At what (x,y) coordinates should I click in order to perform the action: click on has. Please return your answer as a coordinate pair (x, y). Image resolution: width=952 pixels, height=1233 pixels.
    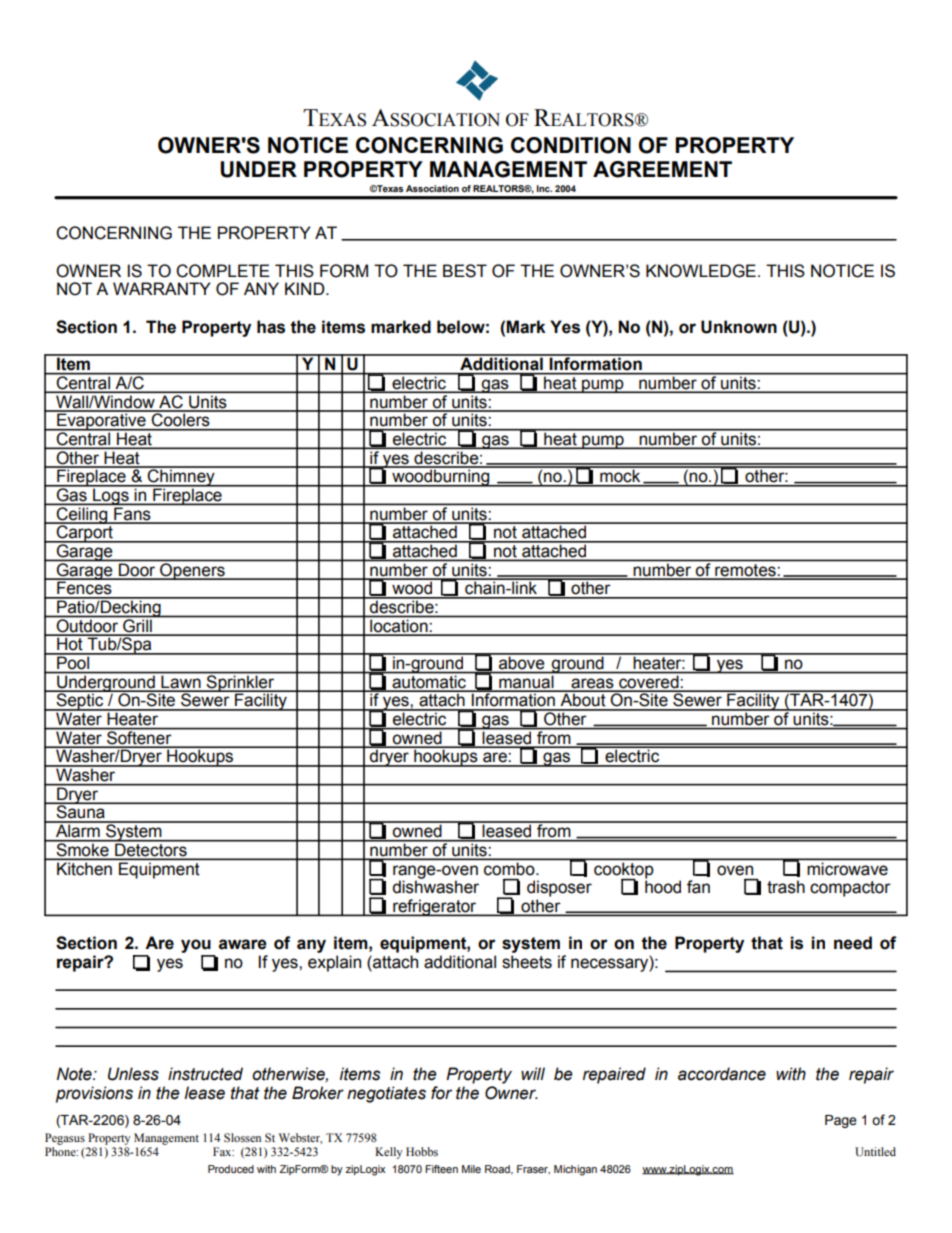
    Looking at the image, I should click on (271, 327).
